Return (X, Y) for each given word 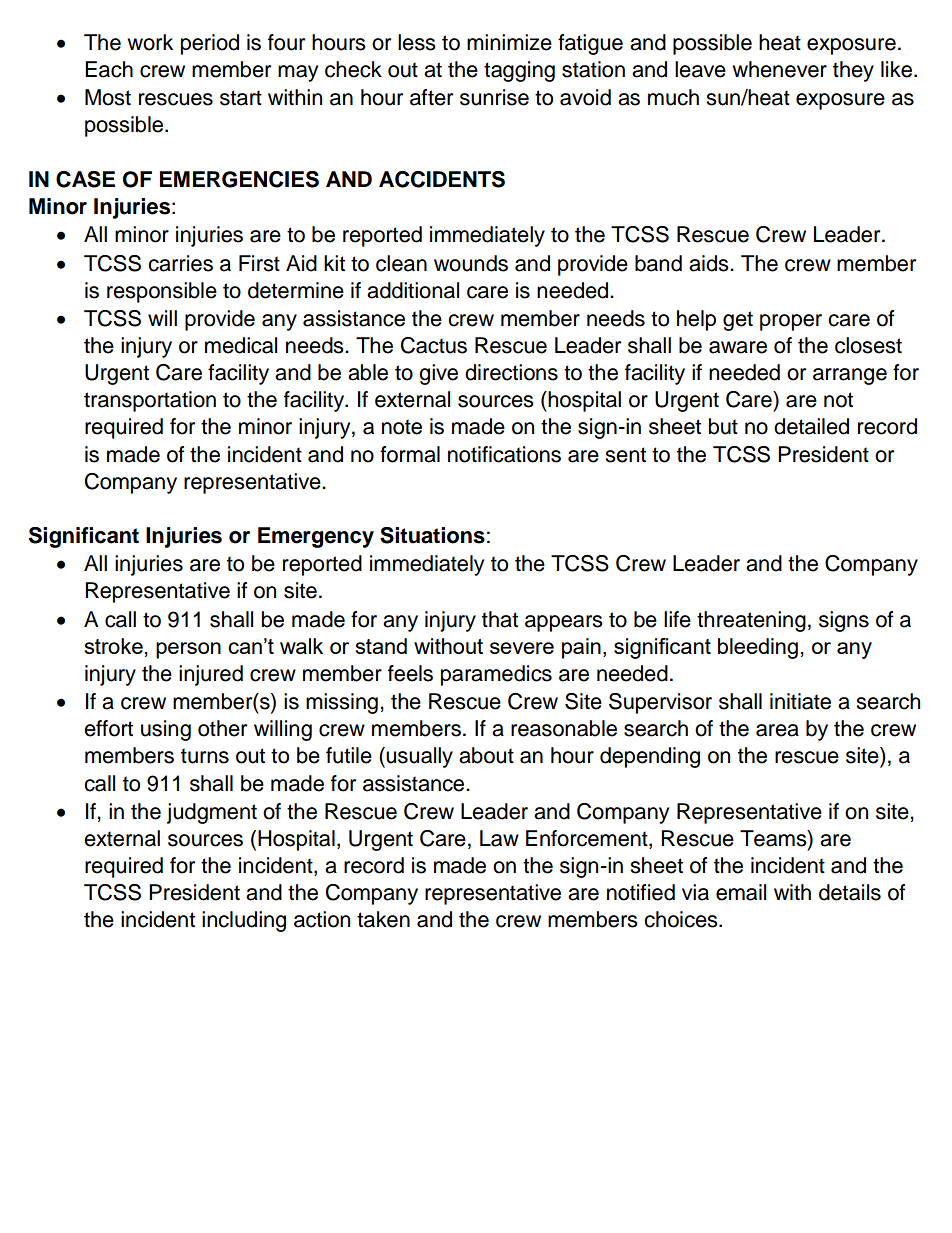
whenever (779, 69)
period (210, 44)
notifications (504, 454)
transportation (150, 401)
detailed (811, 426)
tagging (519, 71)
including (244, 921)
